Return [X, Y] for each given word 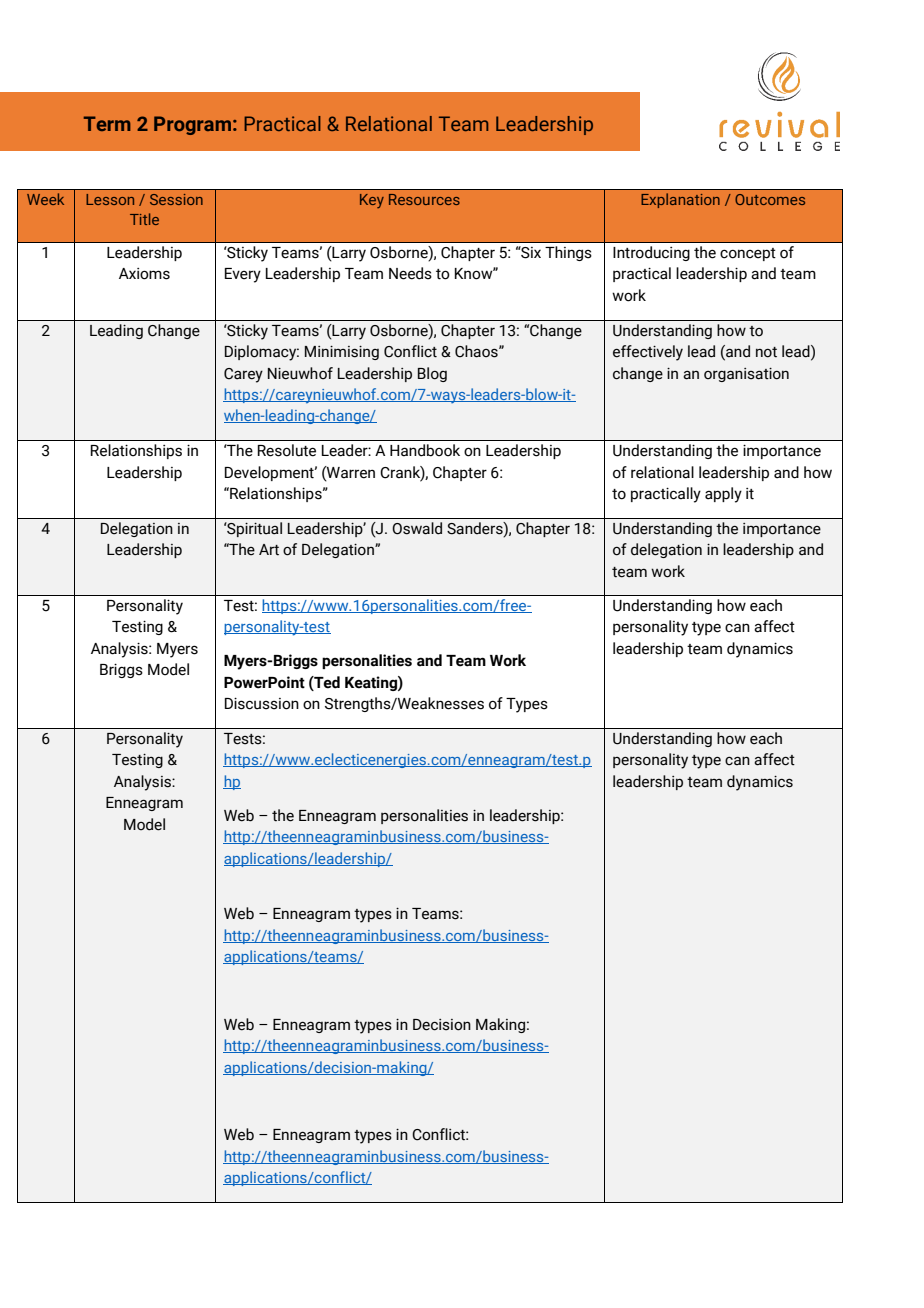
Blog [432, 374]
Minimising [342, 353]
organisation [746, 375]
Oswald [417, 528]
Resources [424, 199]
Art [269, 550]
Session [176, 199]
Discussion [262, 703]
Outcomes [770, 199]
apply [723, 495]
